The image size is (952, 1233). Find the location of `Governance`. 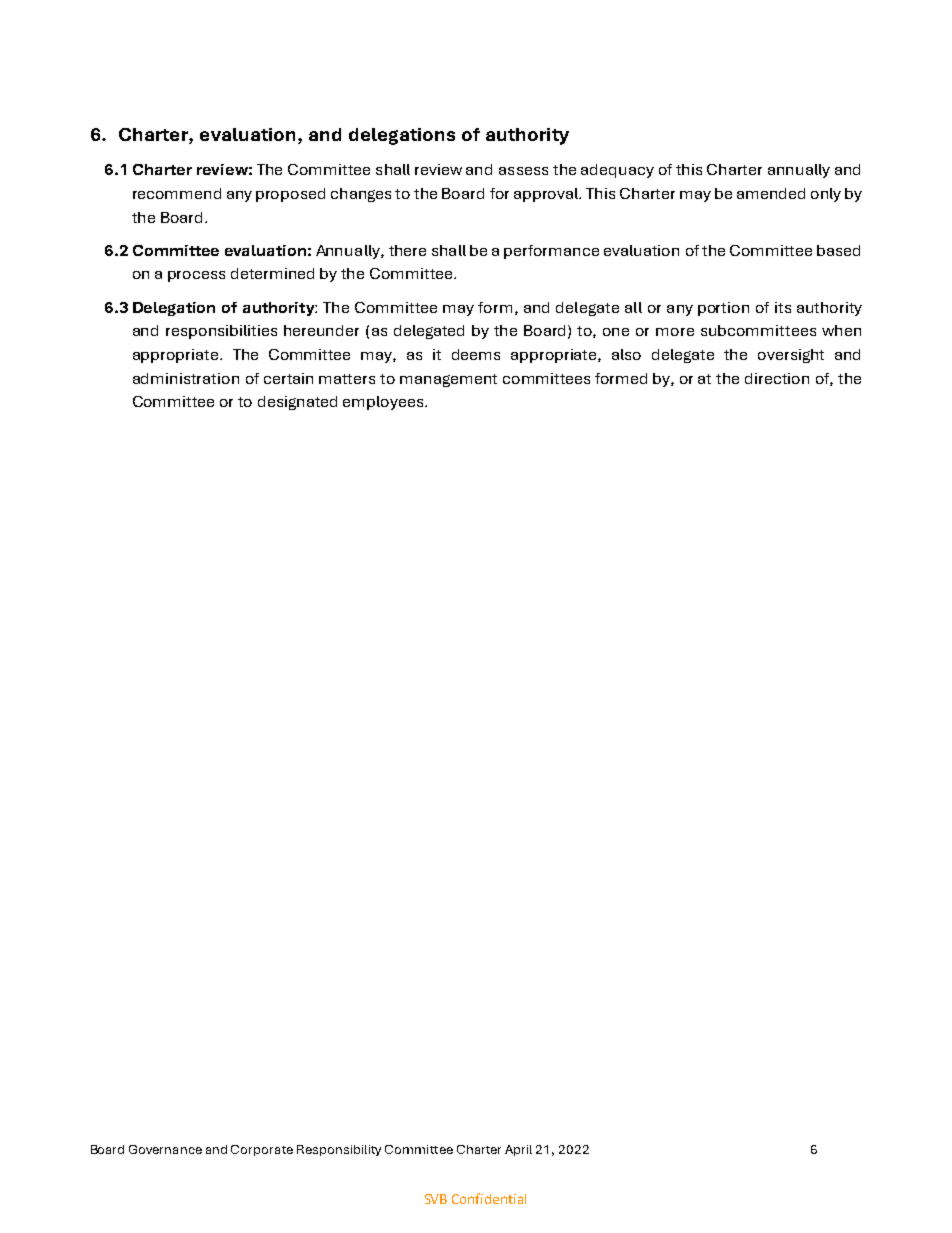

Governance is located at coordinates (165, 1149).
